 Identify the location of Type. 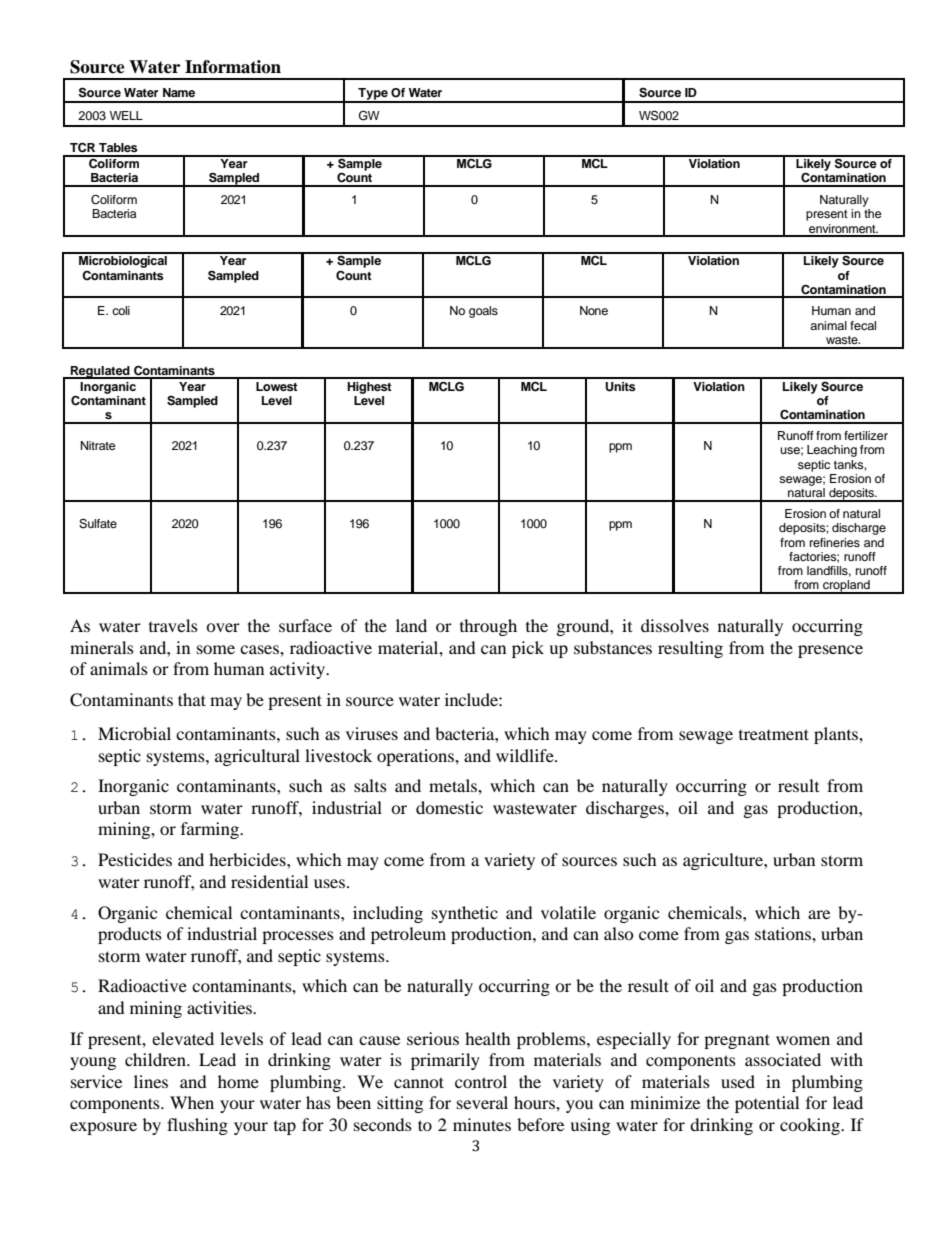
(373, 95).
